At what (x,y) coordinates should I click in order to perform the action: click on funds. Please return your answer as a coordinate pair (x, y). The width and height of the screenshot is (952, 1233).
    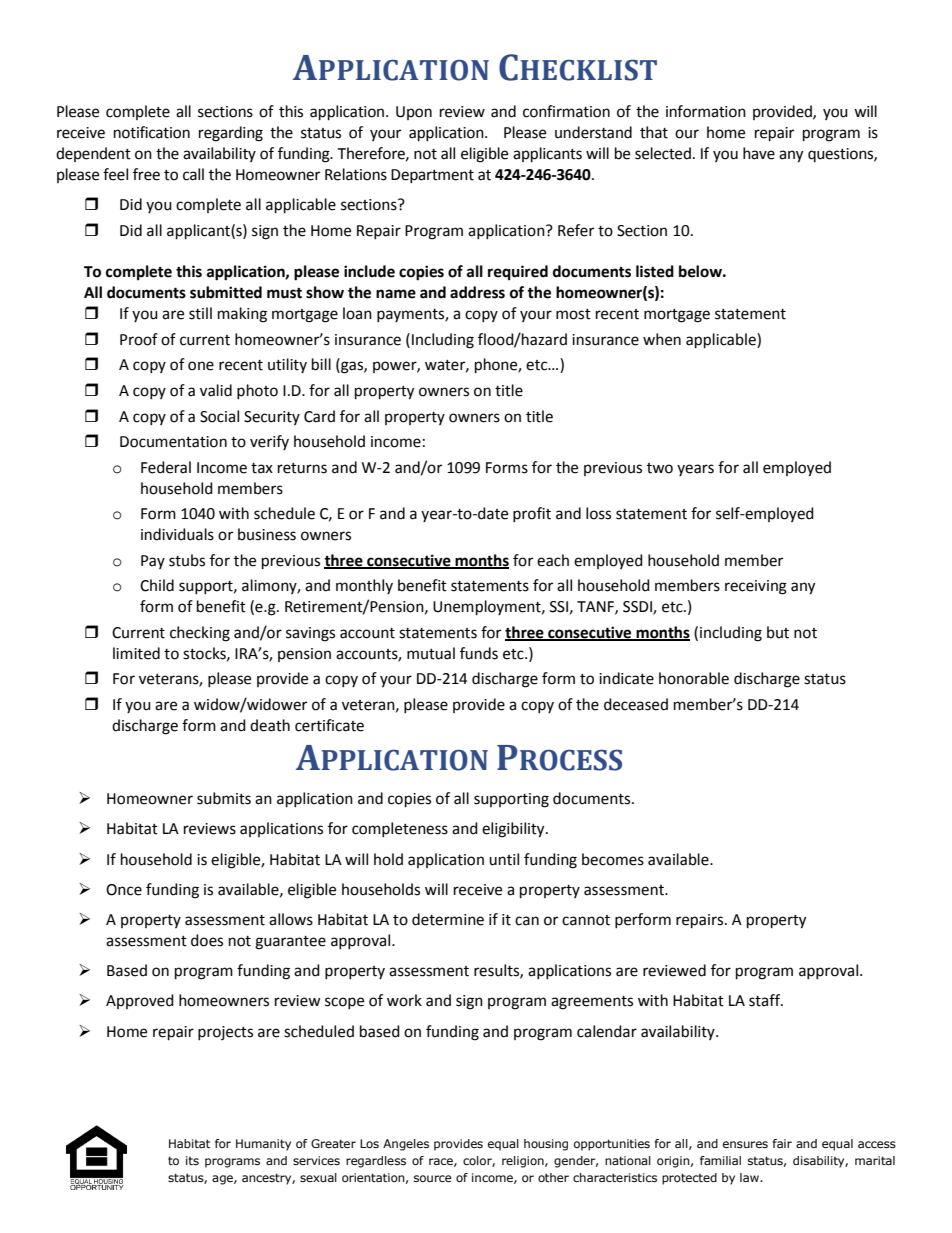
    Looking at the image, I should click on (479, 653).
